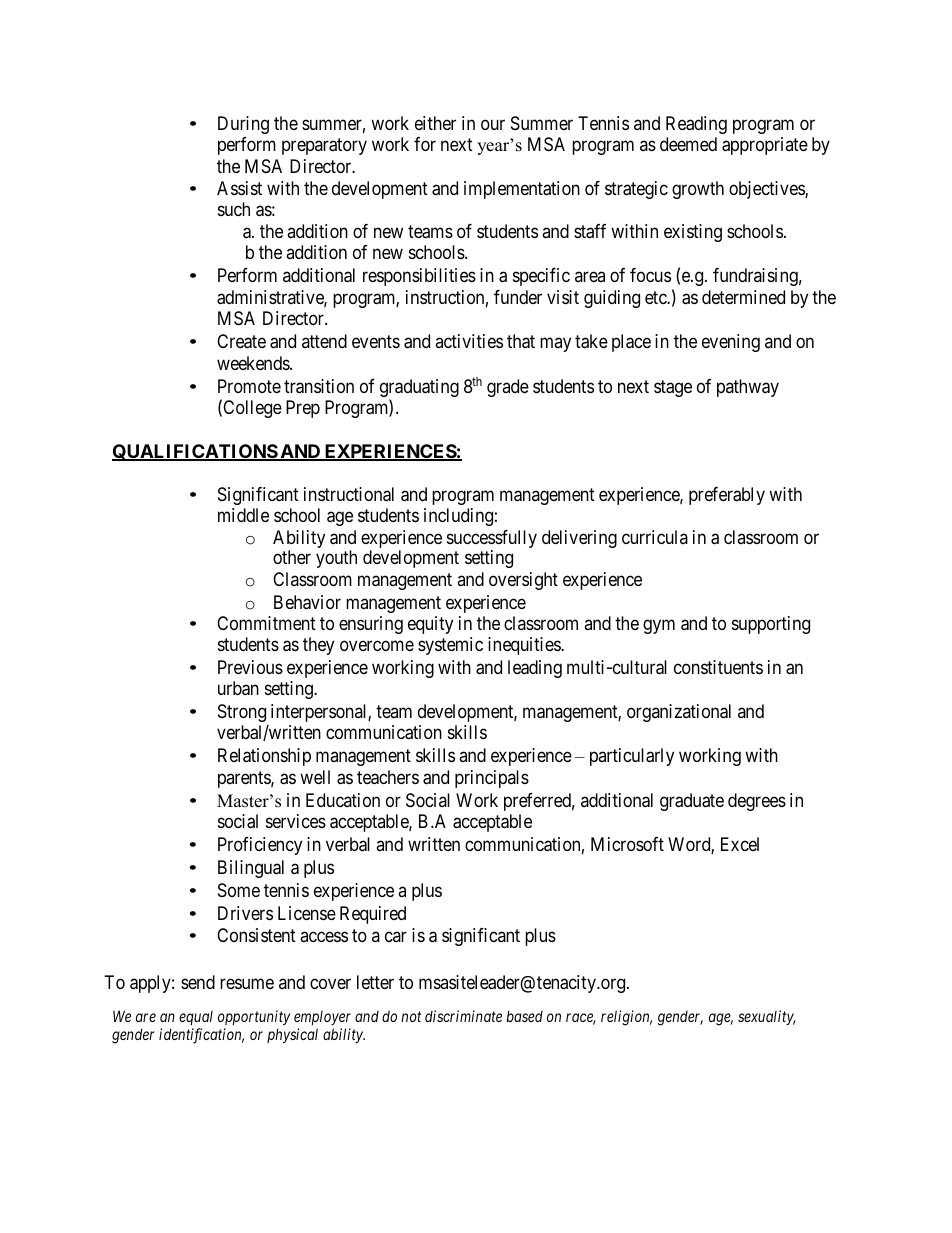 The image size is (952, 1233). I want to click on our, so click(493, 124).
